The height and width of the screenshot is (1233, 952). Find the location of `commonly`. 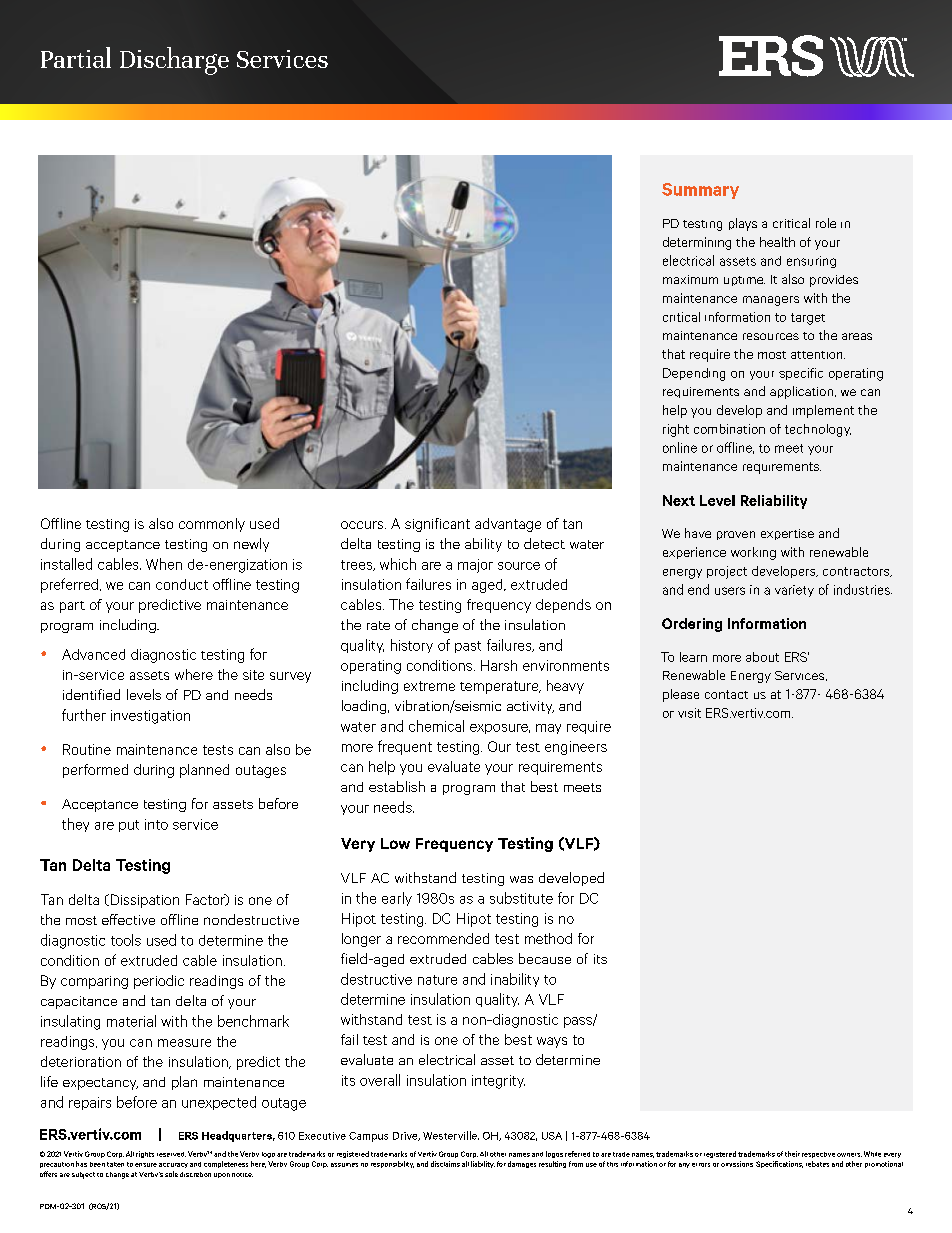

commonly is located at coordinates (212, 525).
